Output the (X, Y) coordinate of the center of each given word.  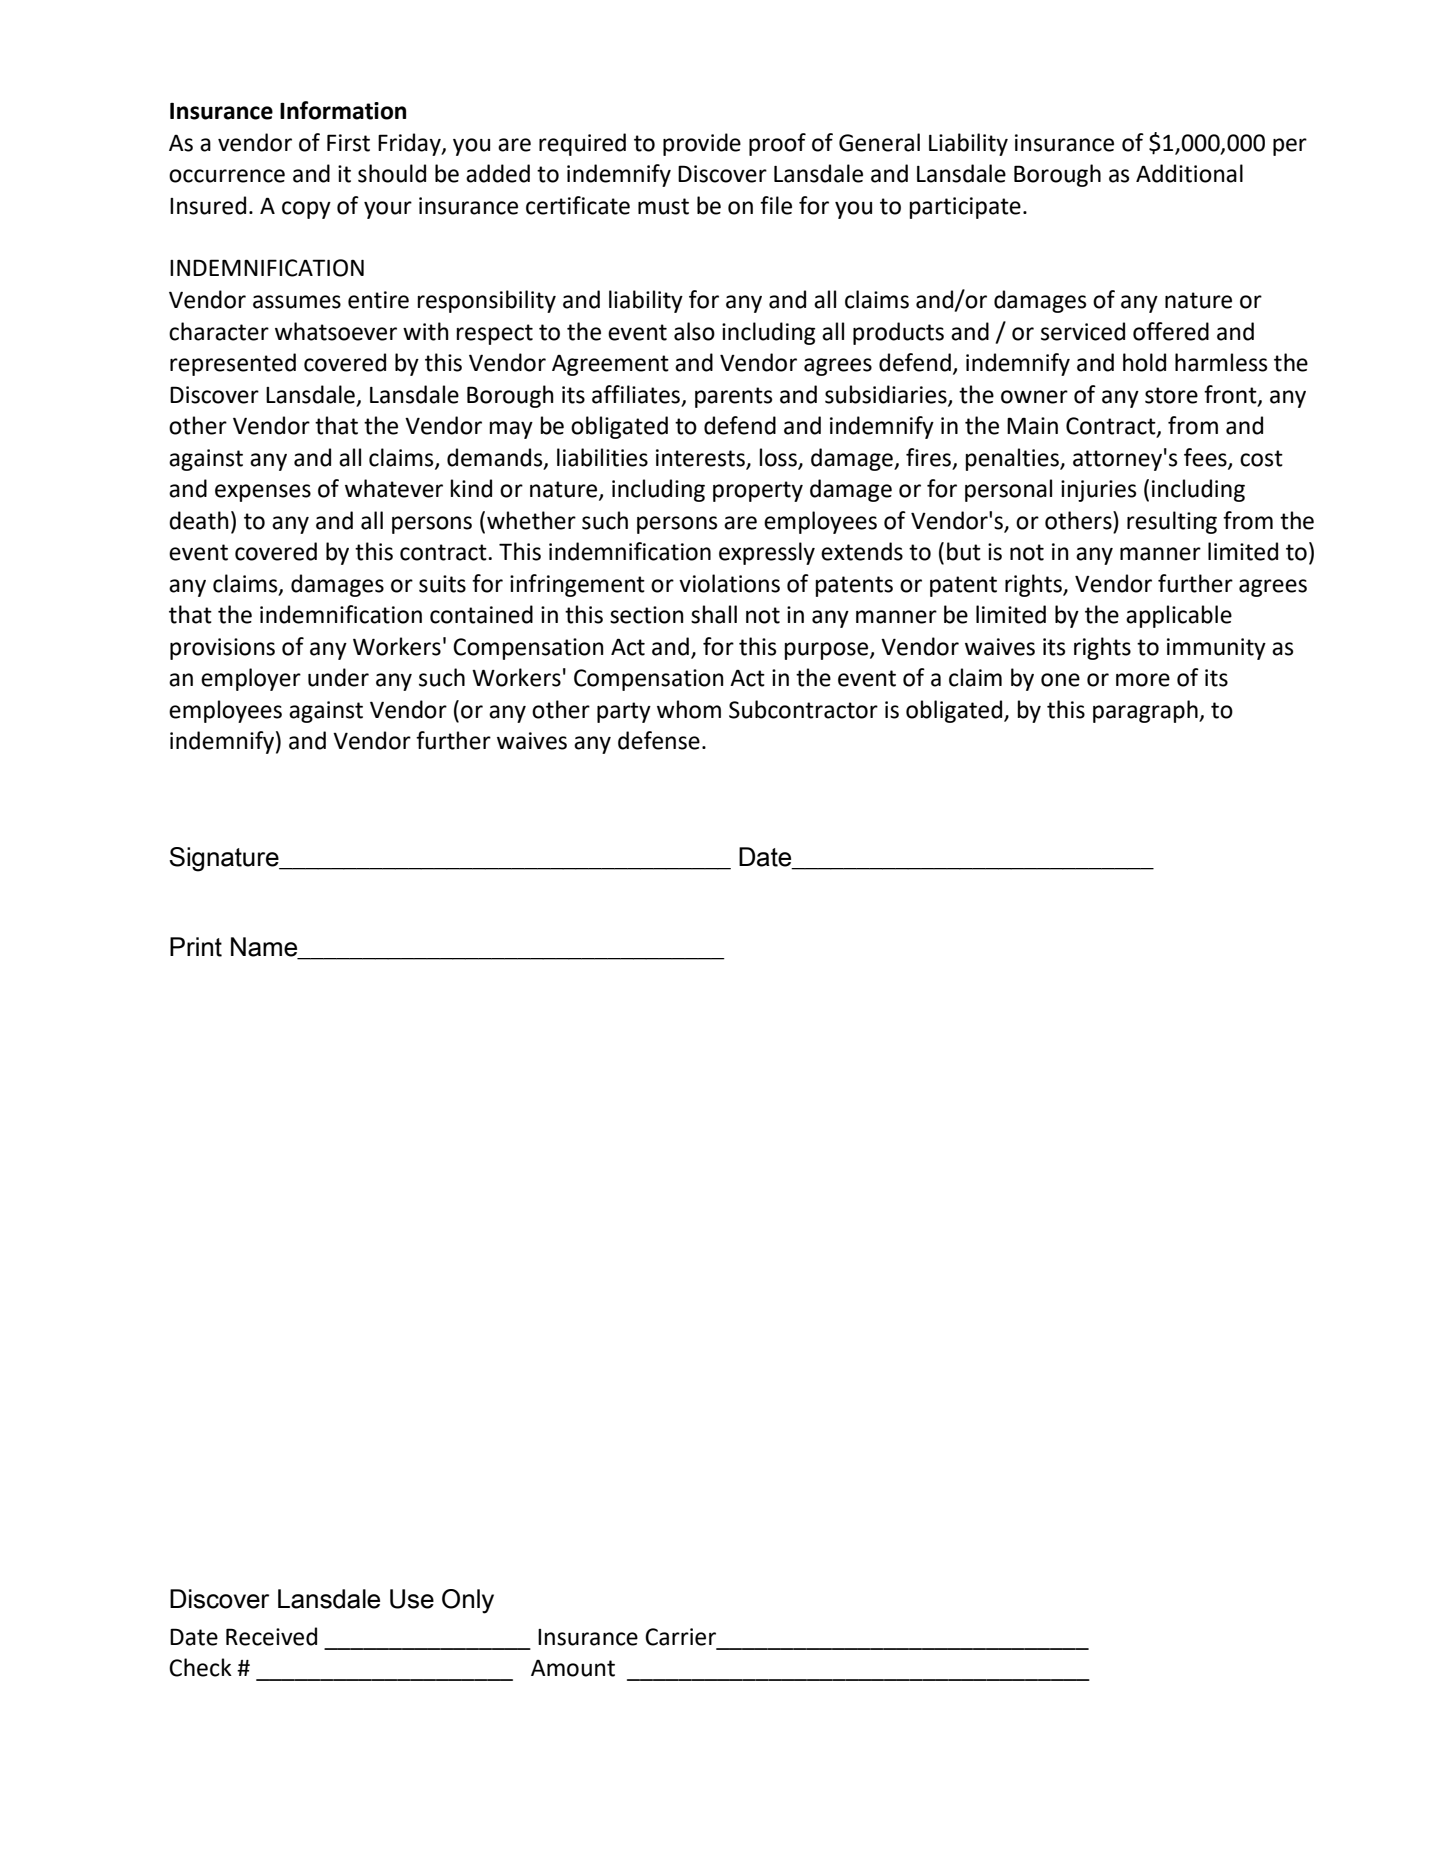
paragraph (1146, 711)
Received (271, 1636)
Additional (1189, 173)
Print (196, 947)
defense (659, 740)
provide (702, 144)
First (348, 143)
